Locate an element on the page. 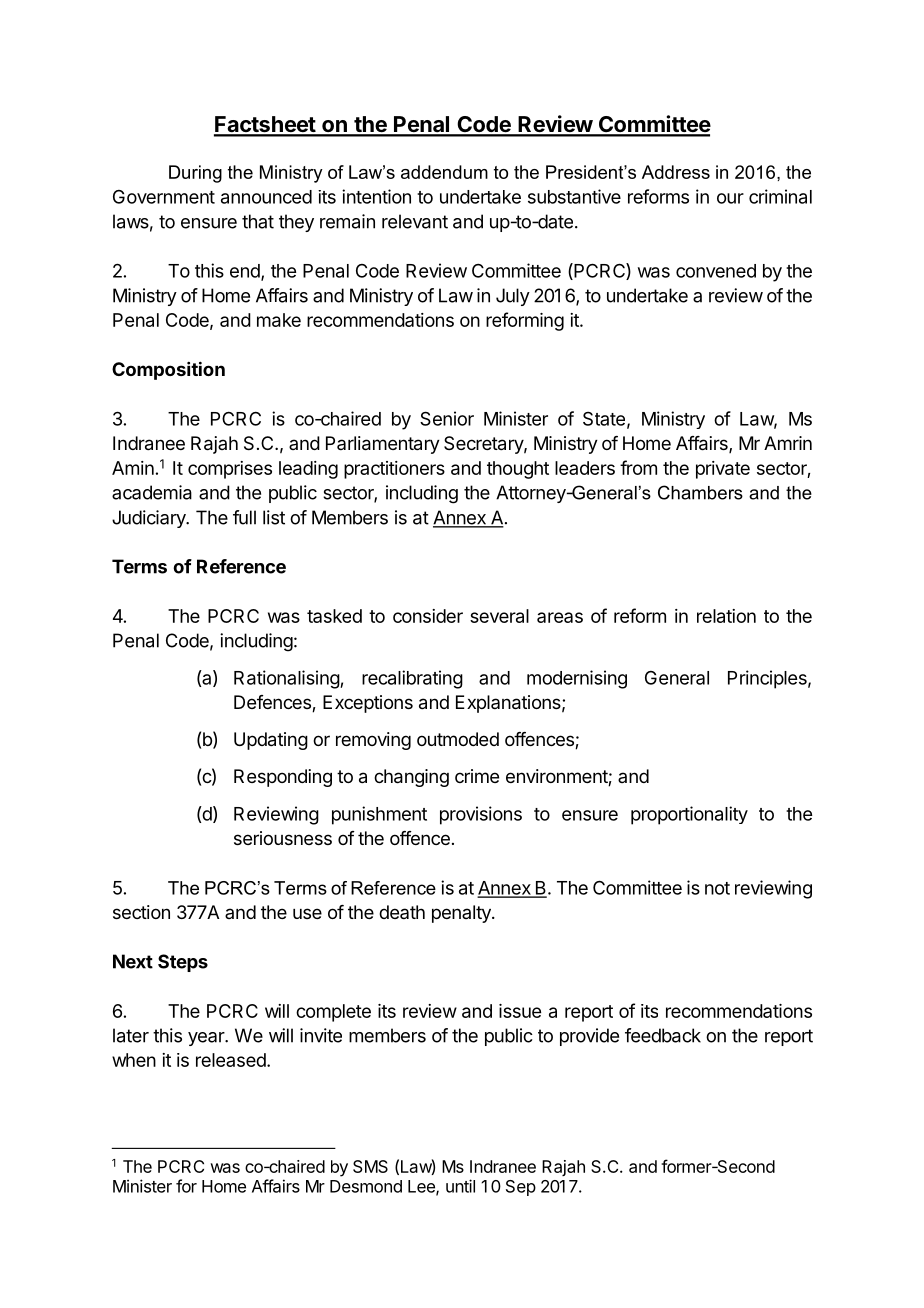 This image has height=1308, width=924. Chambers is located at coordinates (700, 492).
